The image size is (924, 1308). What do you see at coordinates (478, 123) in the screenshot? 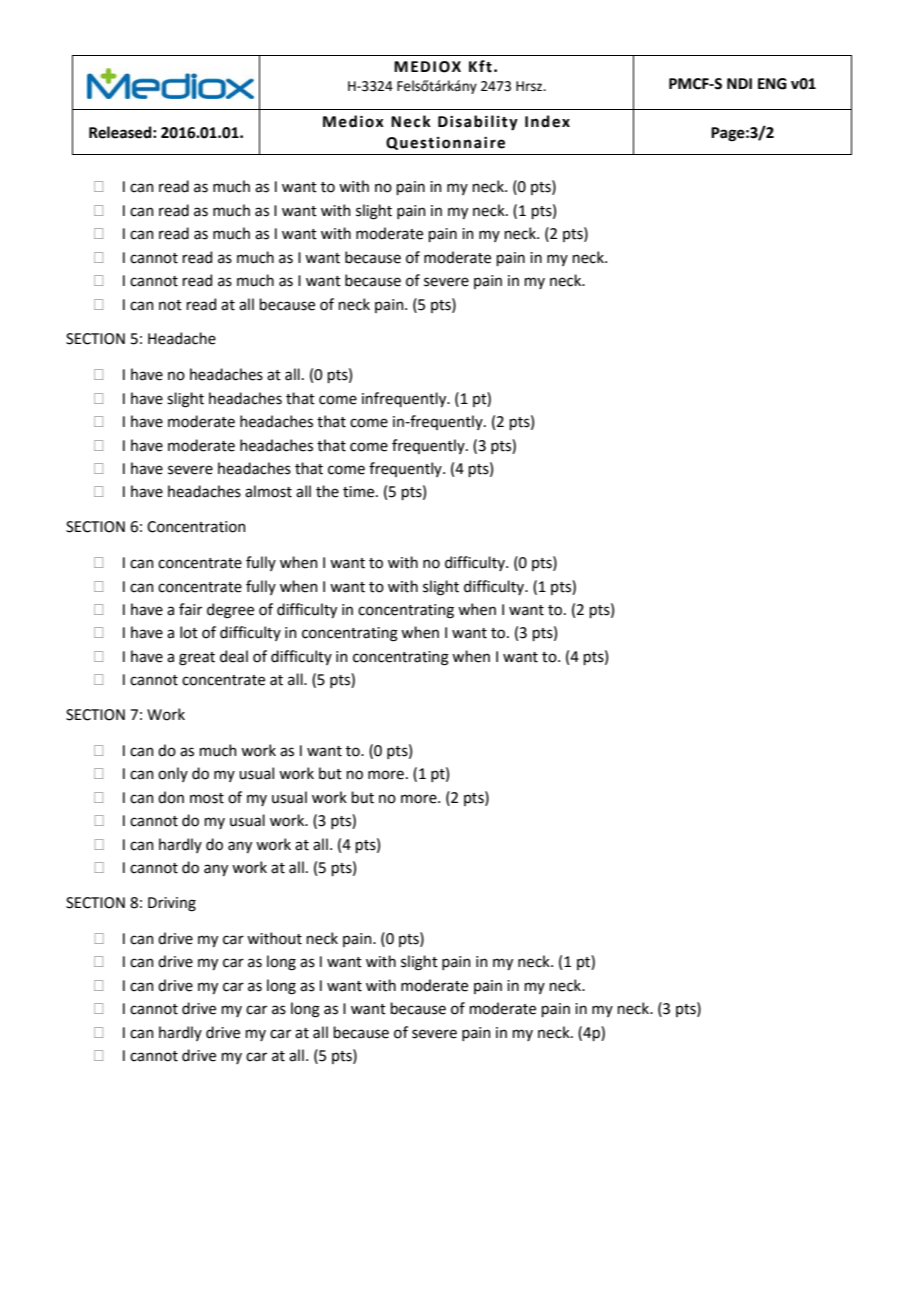
I see `Disability` at bounding box center [478, 123].
